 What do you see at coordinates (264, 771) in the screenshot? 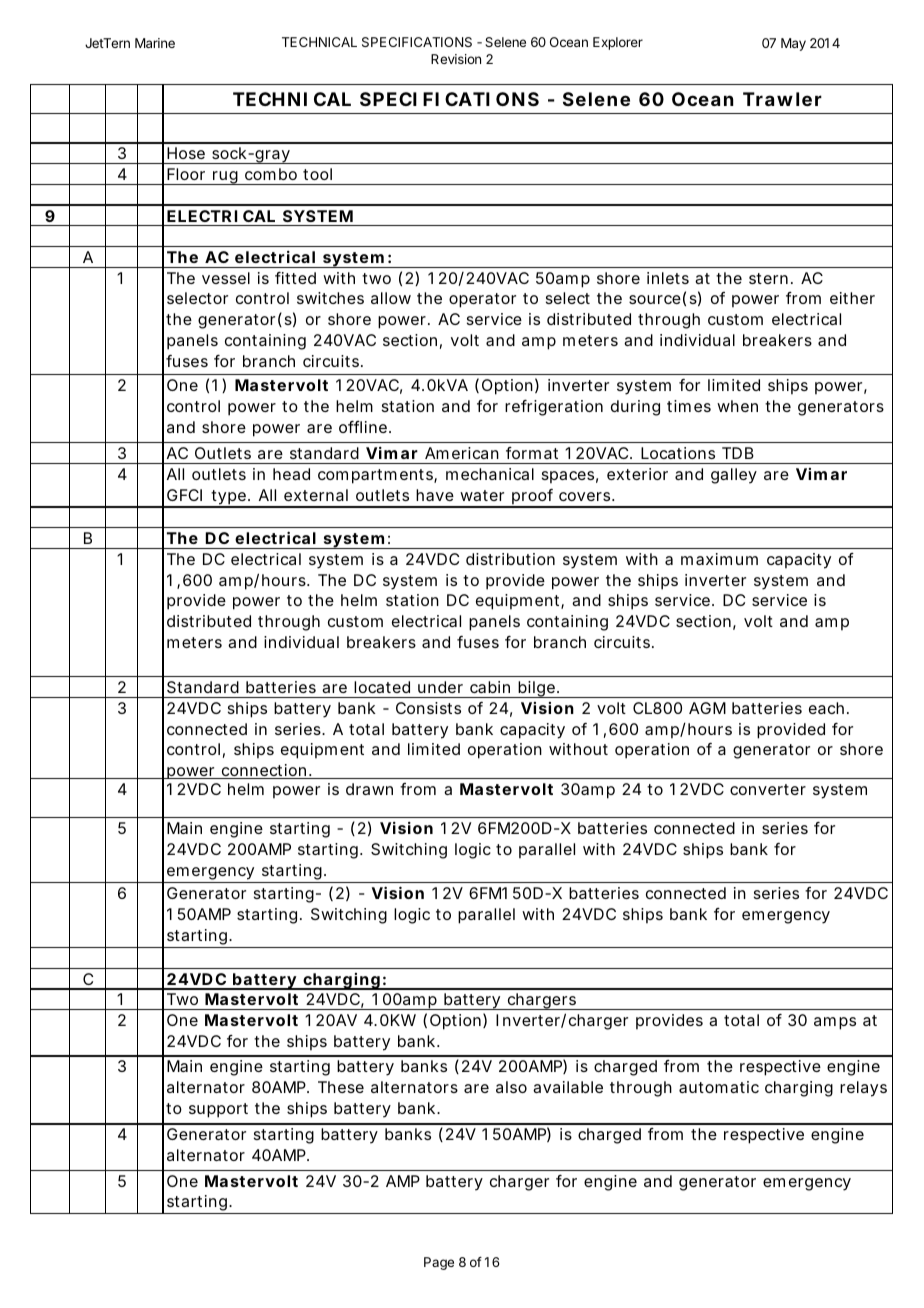
I see `connection` at bounding box center [264, 771].
